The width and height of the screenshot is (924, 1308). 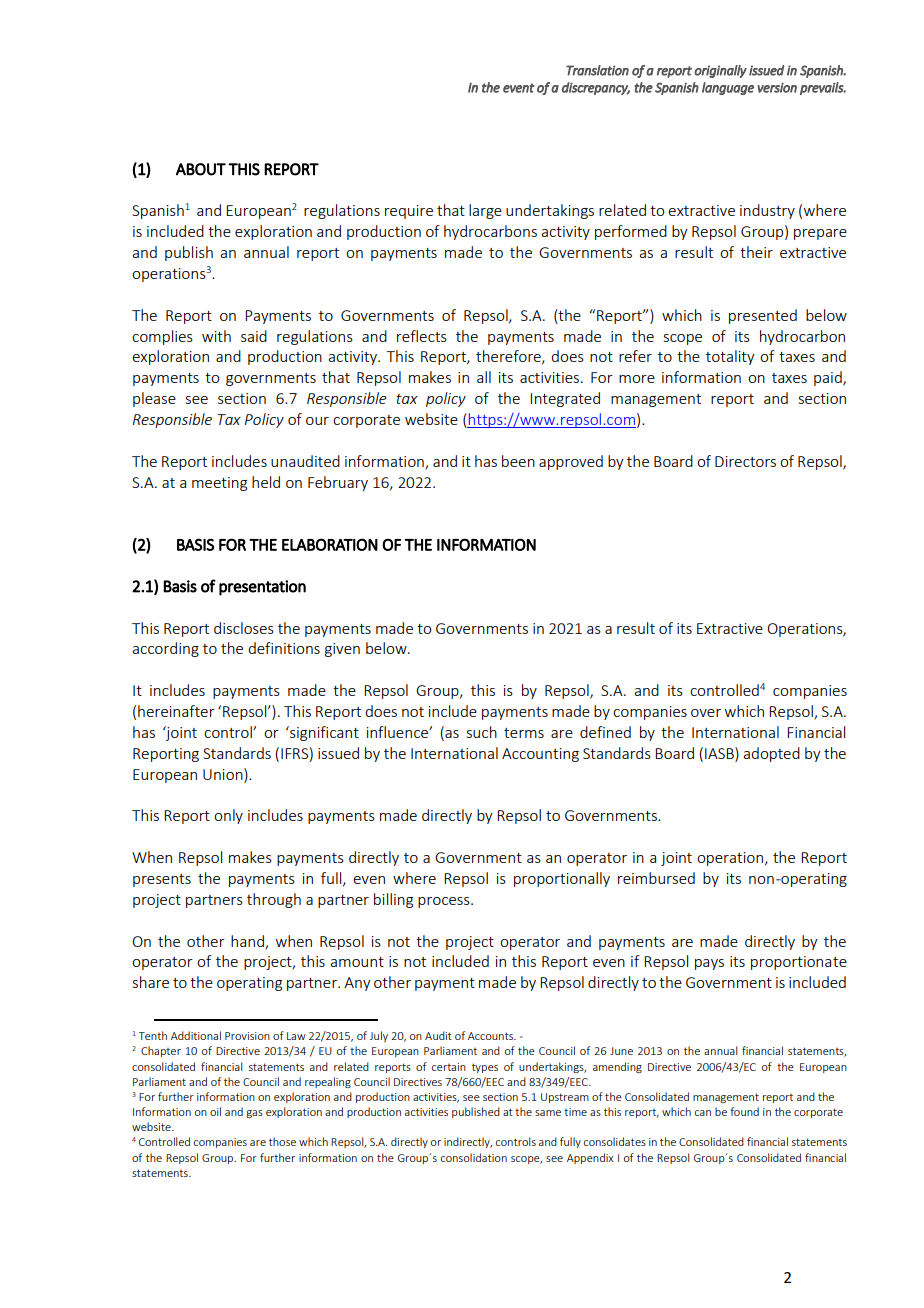 I want to click on discloses, so click(x=244, y=628).
